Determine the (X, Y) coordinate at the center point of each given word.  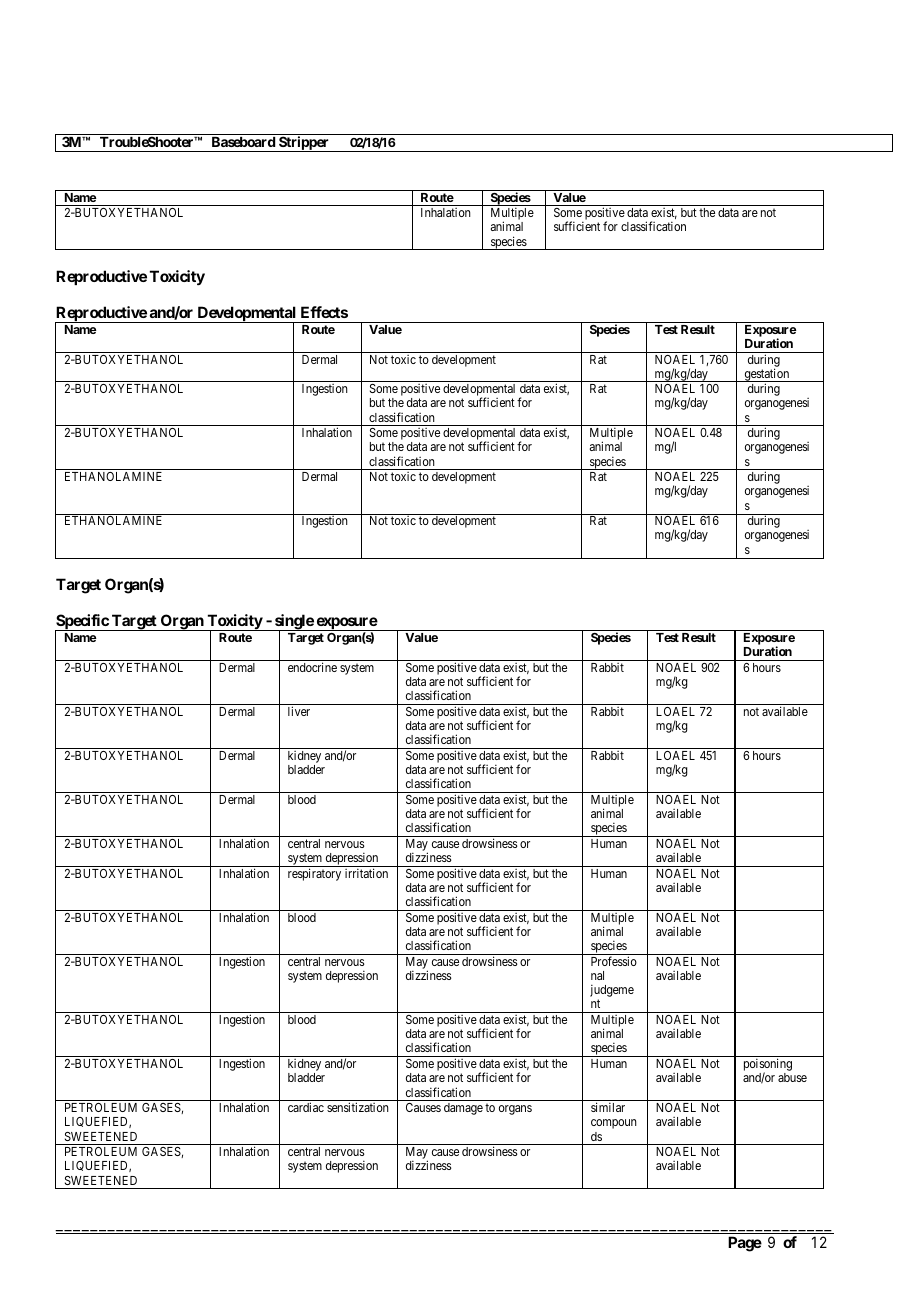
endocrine (312, 667)
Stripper (304, 144)
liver (299, 711)
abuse (792, 1077)
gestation (767, 375)
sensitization (358, 1107)
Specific (82, 623)
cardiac (306, 1107)
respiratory (314, 874)
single (294, 623)
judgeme (612, 992)
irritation (366, 873)
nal (597, 975)
